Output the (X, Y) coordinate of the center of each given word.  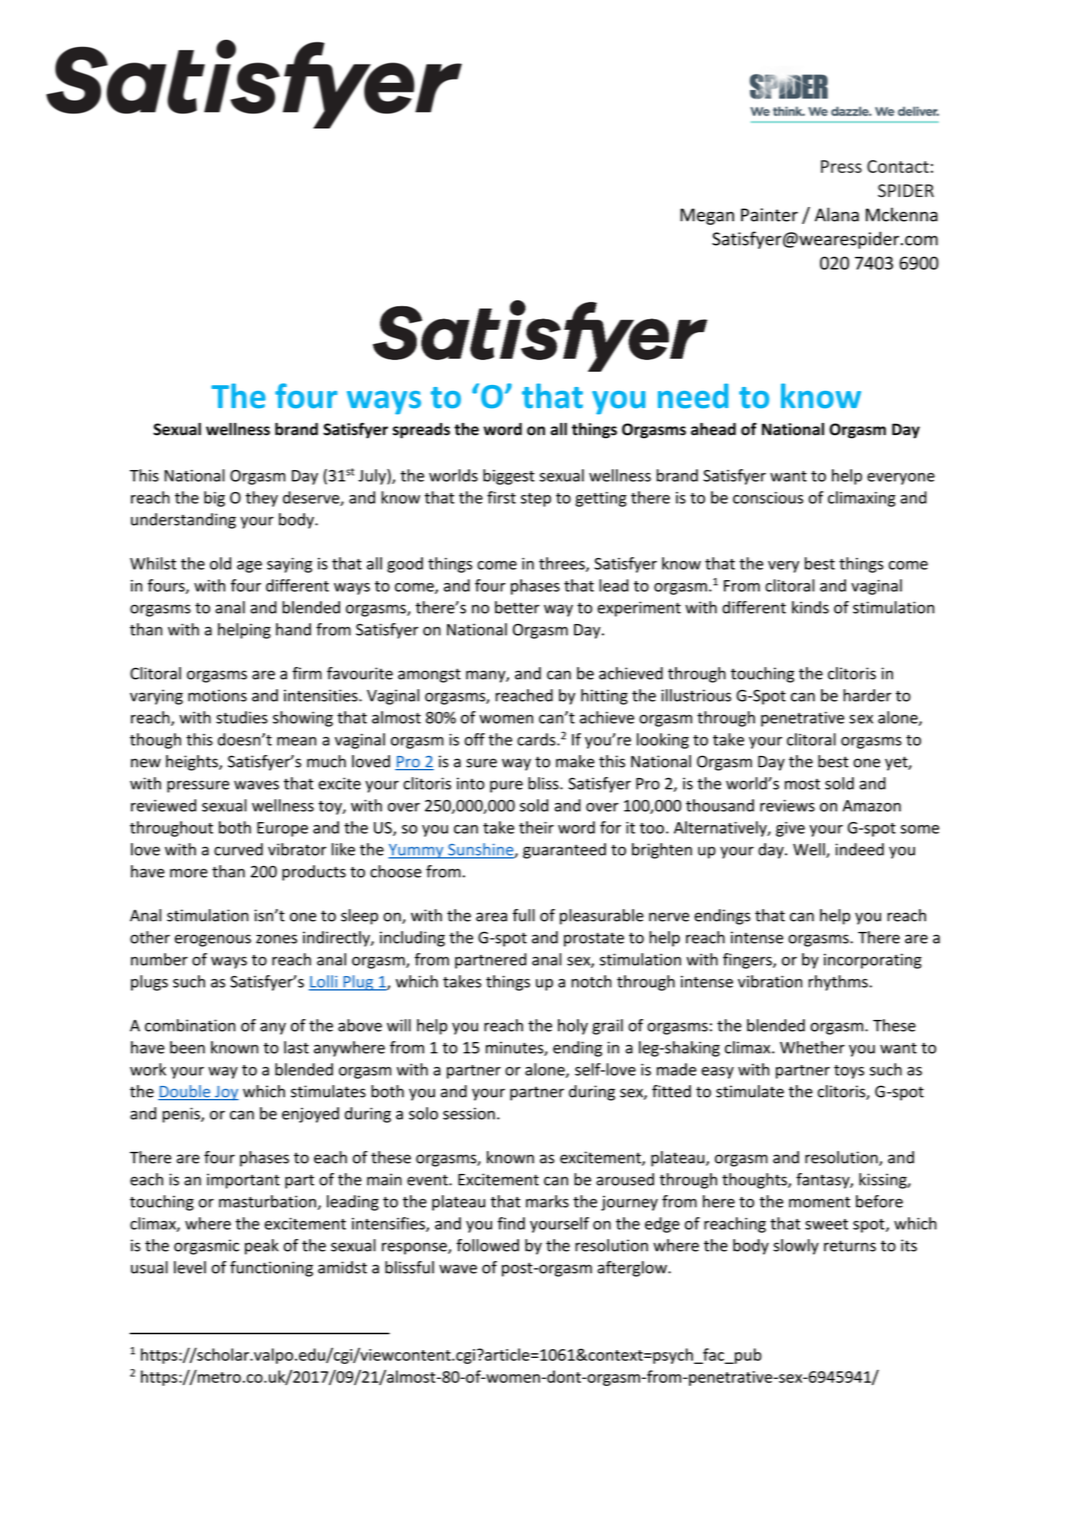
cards (537, 739)
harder (867, 695)
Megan (707, 216)
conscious (768, 498)
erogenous (213, 940)
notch (591, 981)
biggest (509, 477)
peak (262, 1247)
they (262, 499)
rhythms (839, 983)
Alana (837, 214)
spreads (421, 431)
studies (242, 717)
